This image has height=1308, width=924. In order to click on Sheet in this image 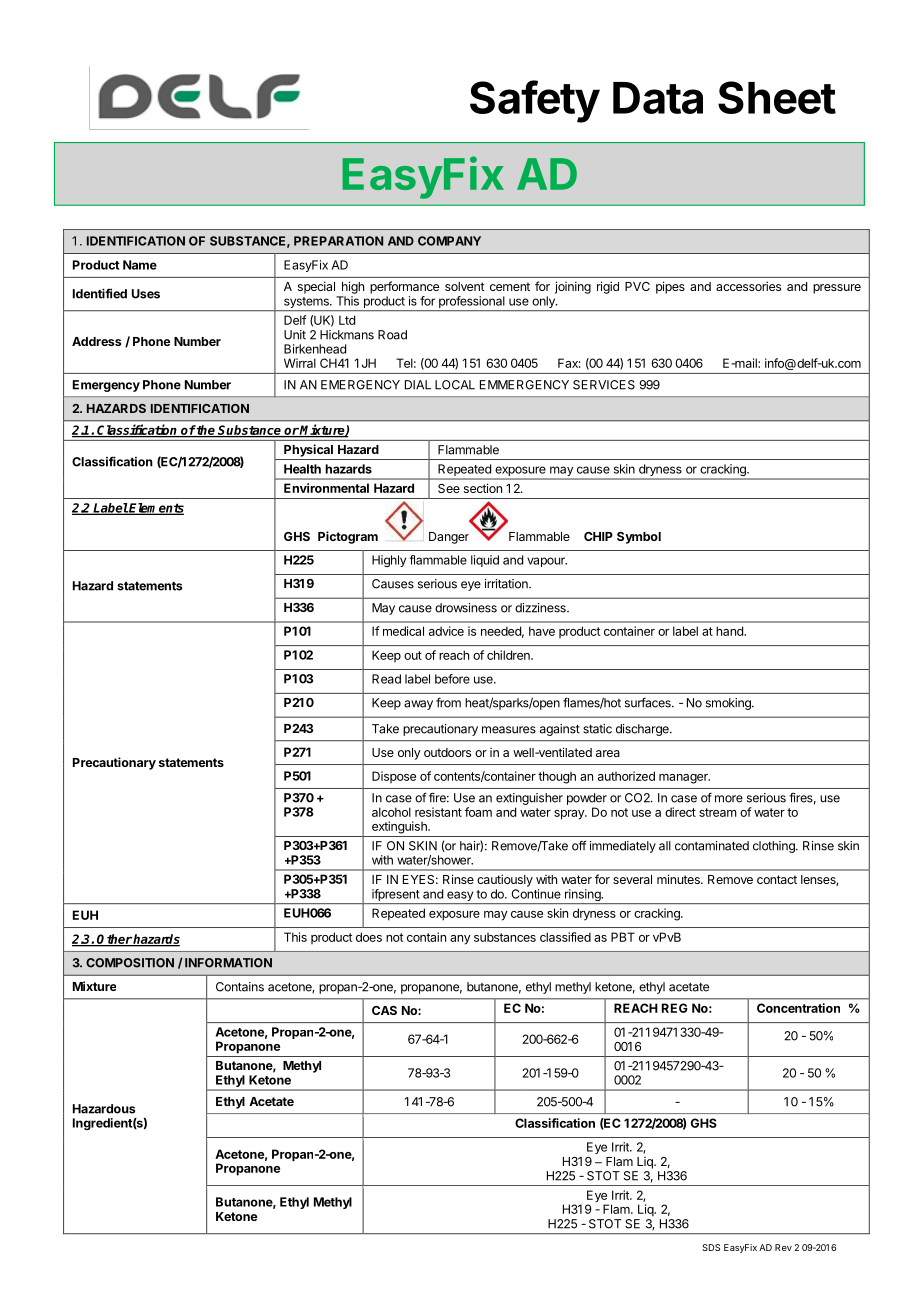, I will do `click(777, 97)`.
